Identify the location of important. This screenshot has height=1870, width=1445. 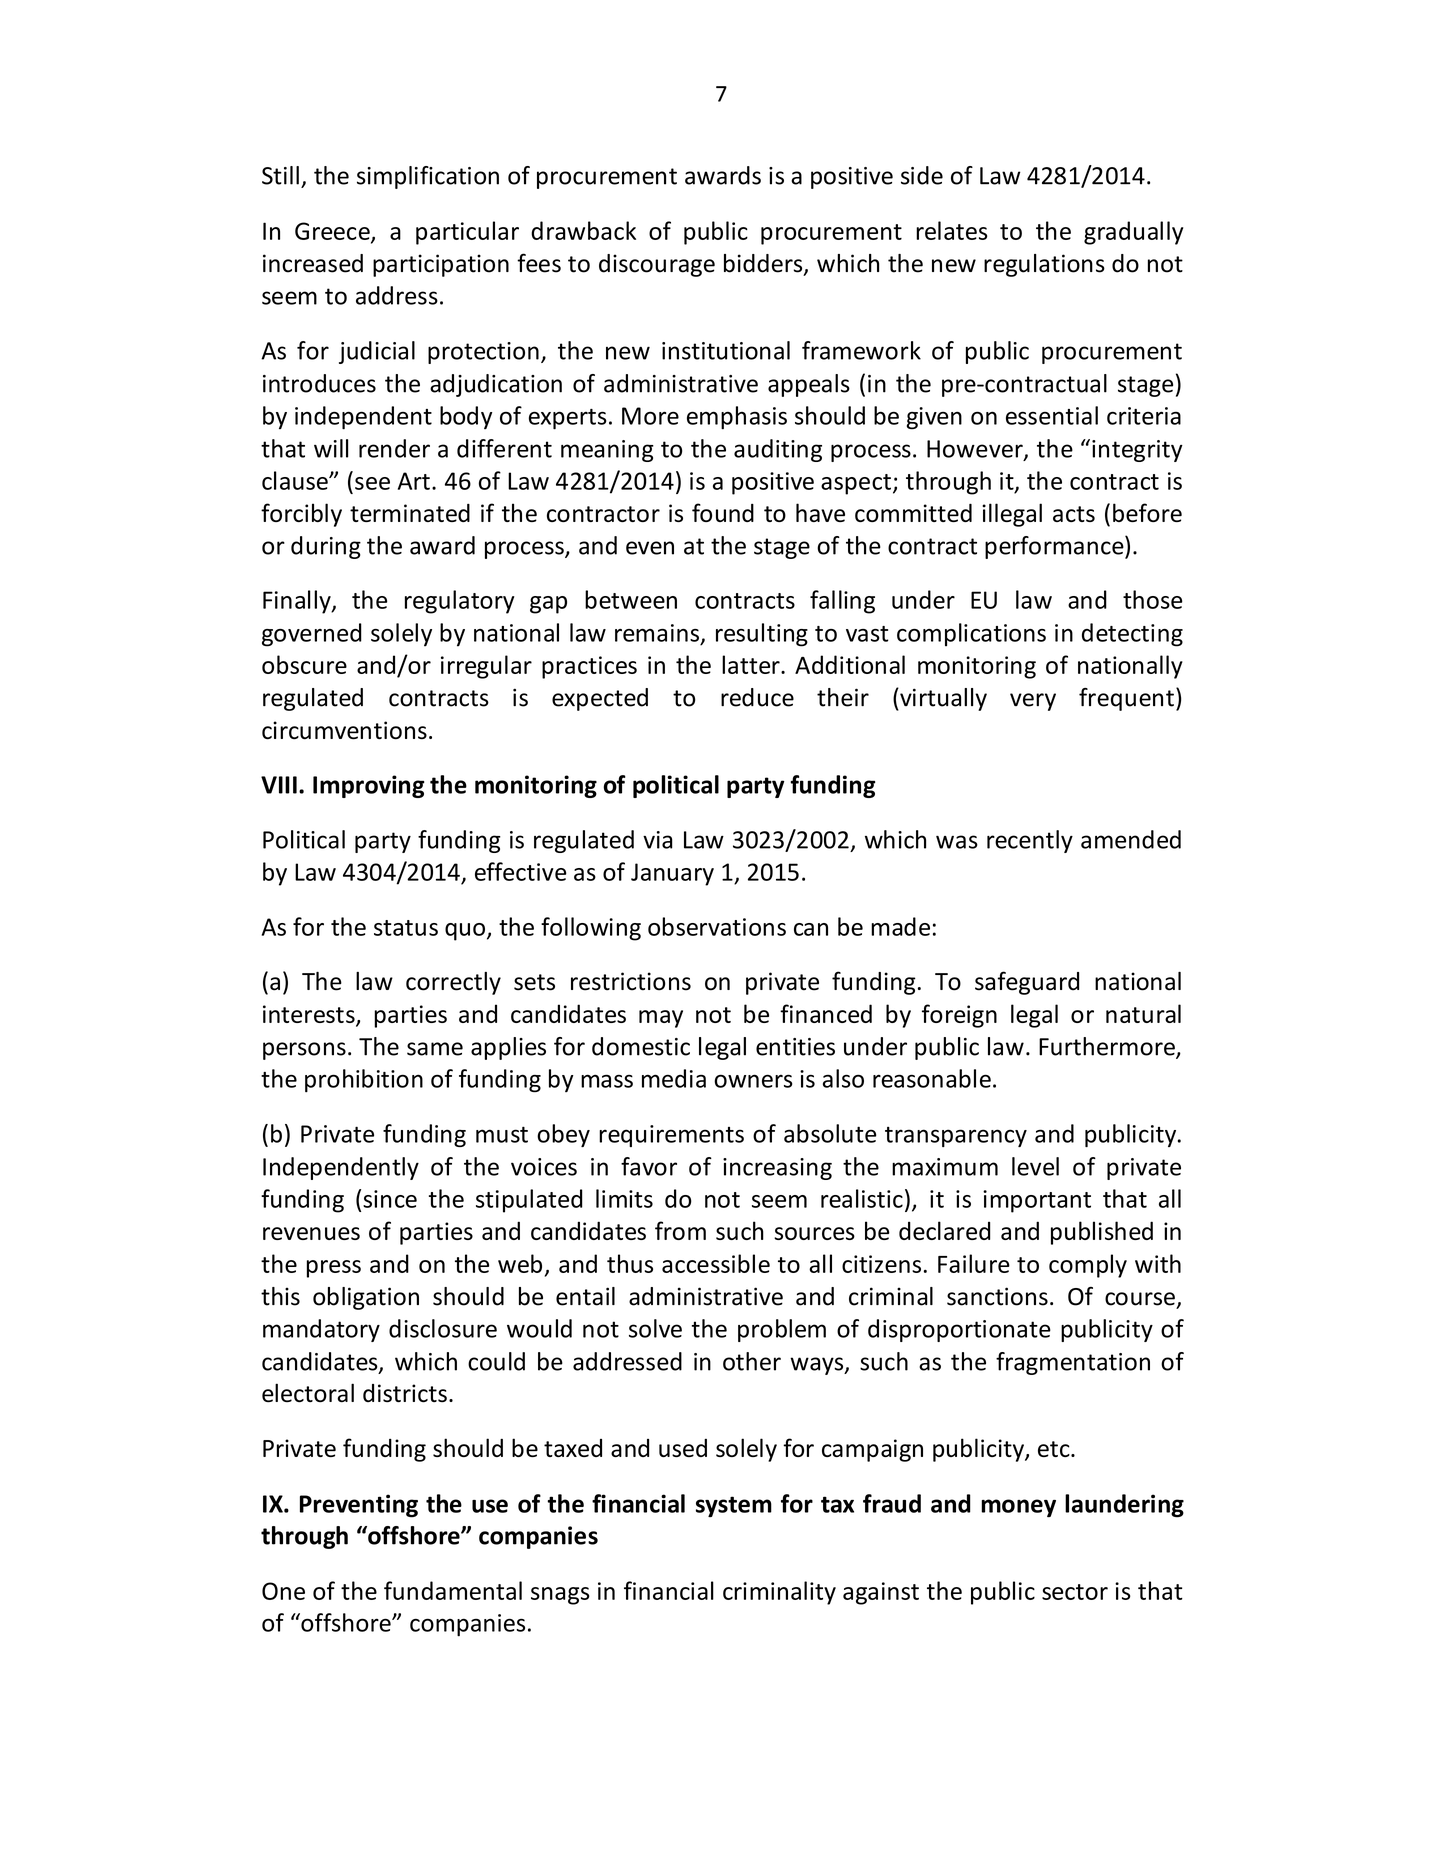
(1037, 1201).
